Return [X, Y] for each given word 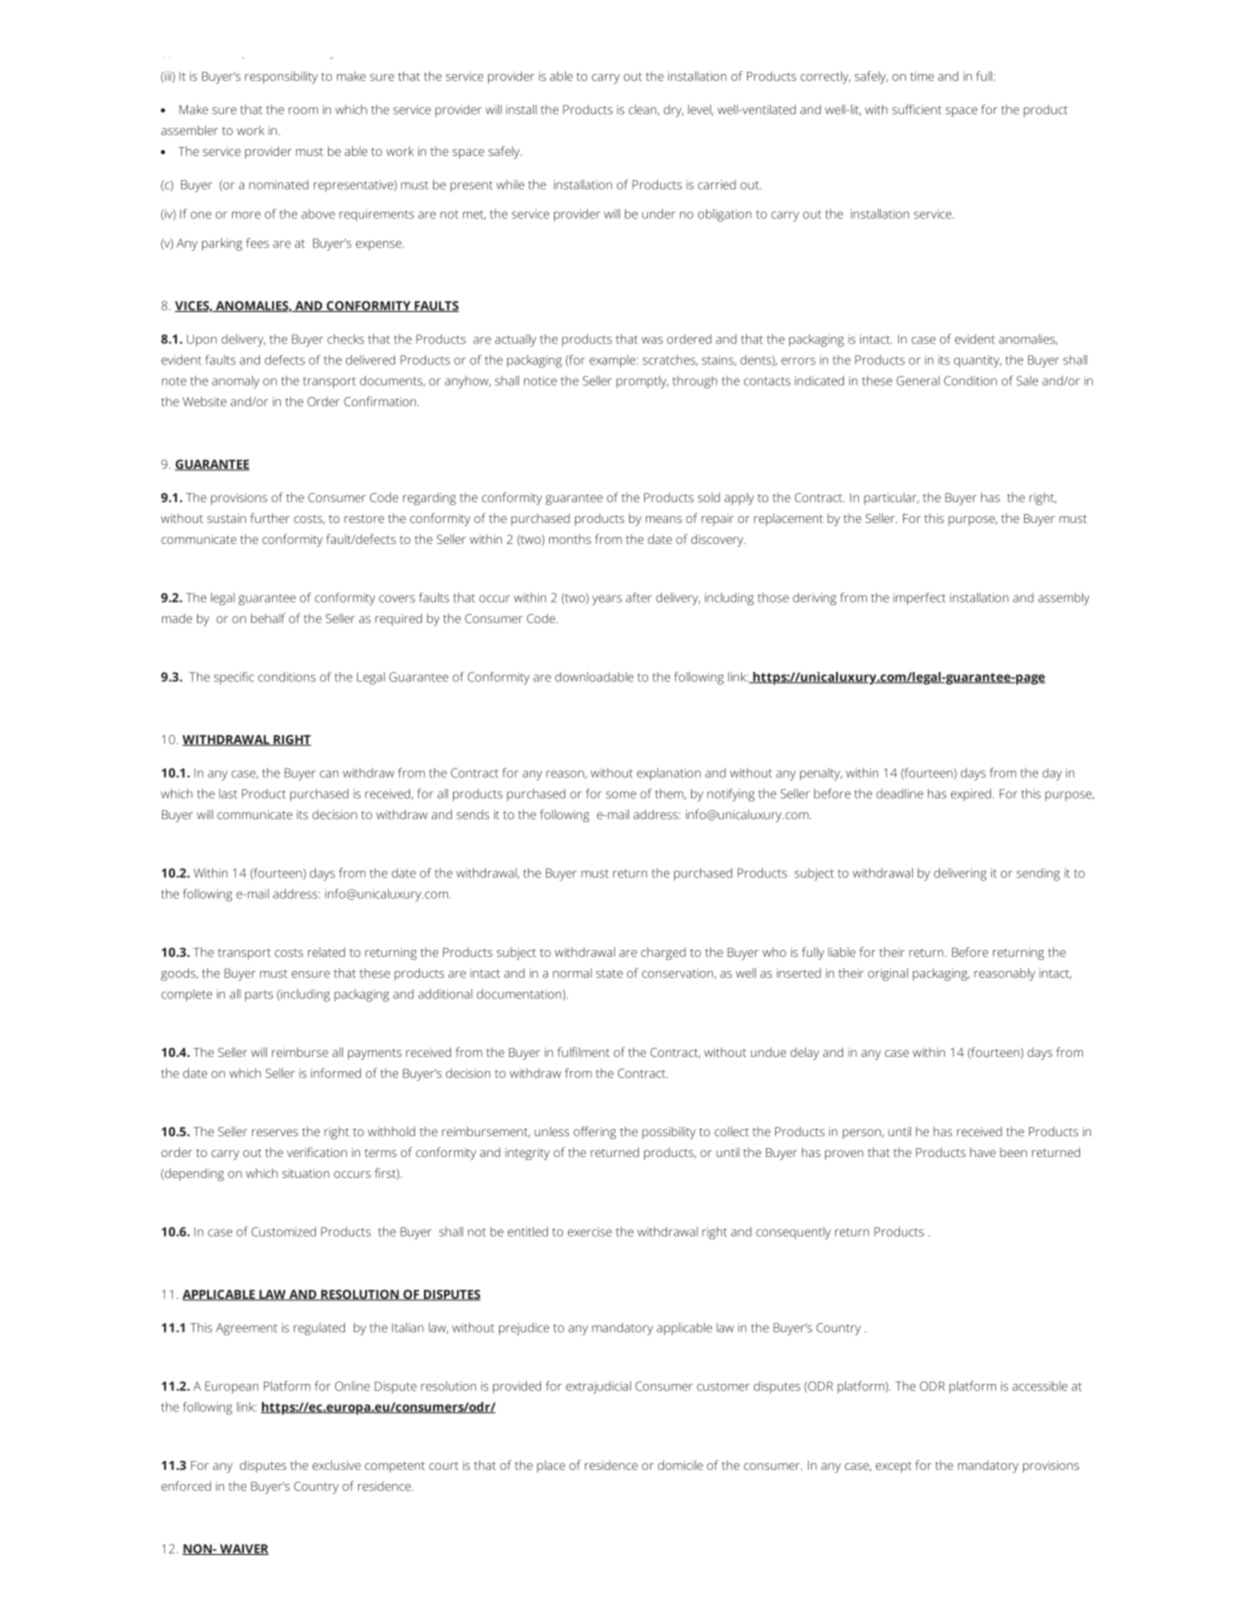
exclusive [336, 1465]
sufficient [917, 109]
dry [674, 111]
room [303, 111]
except [894, 1467]
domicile [680, 1465]
